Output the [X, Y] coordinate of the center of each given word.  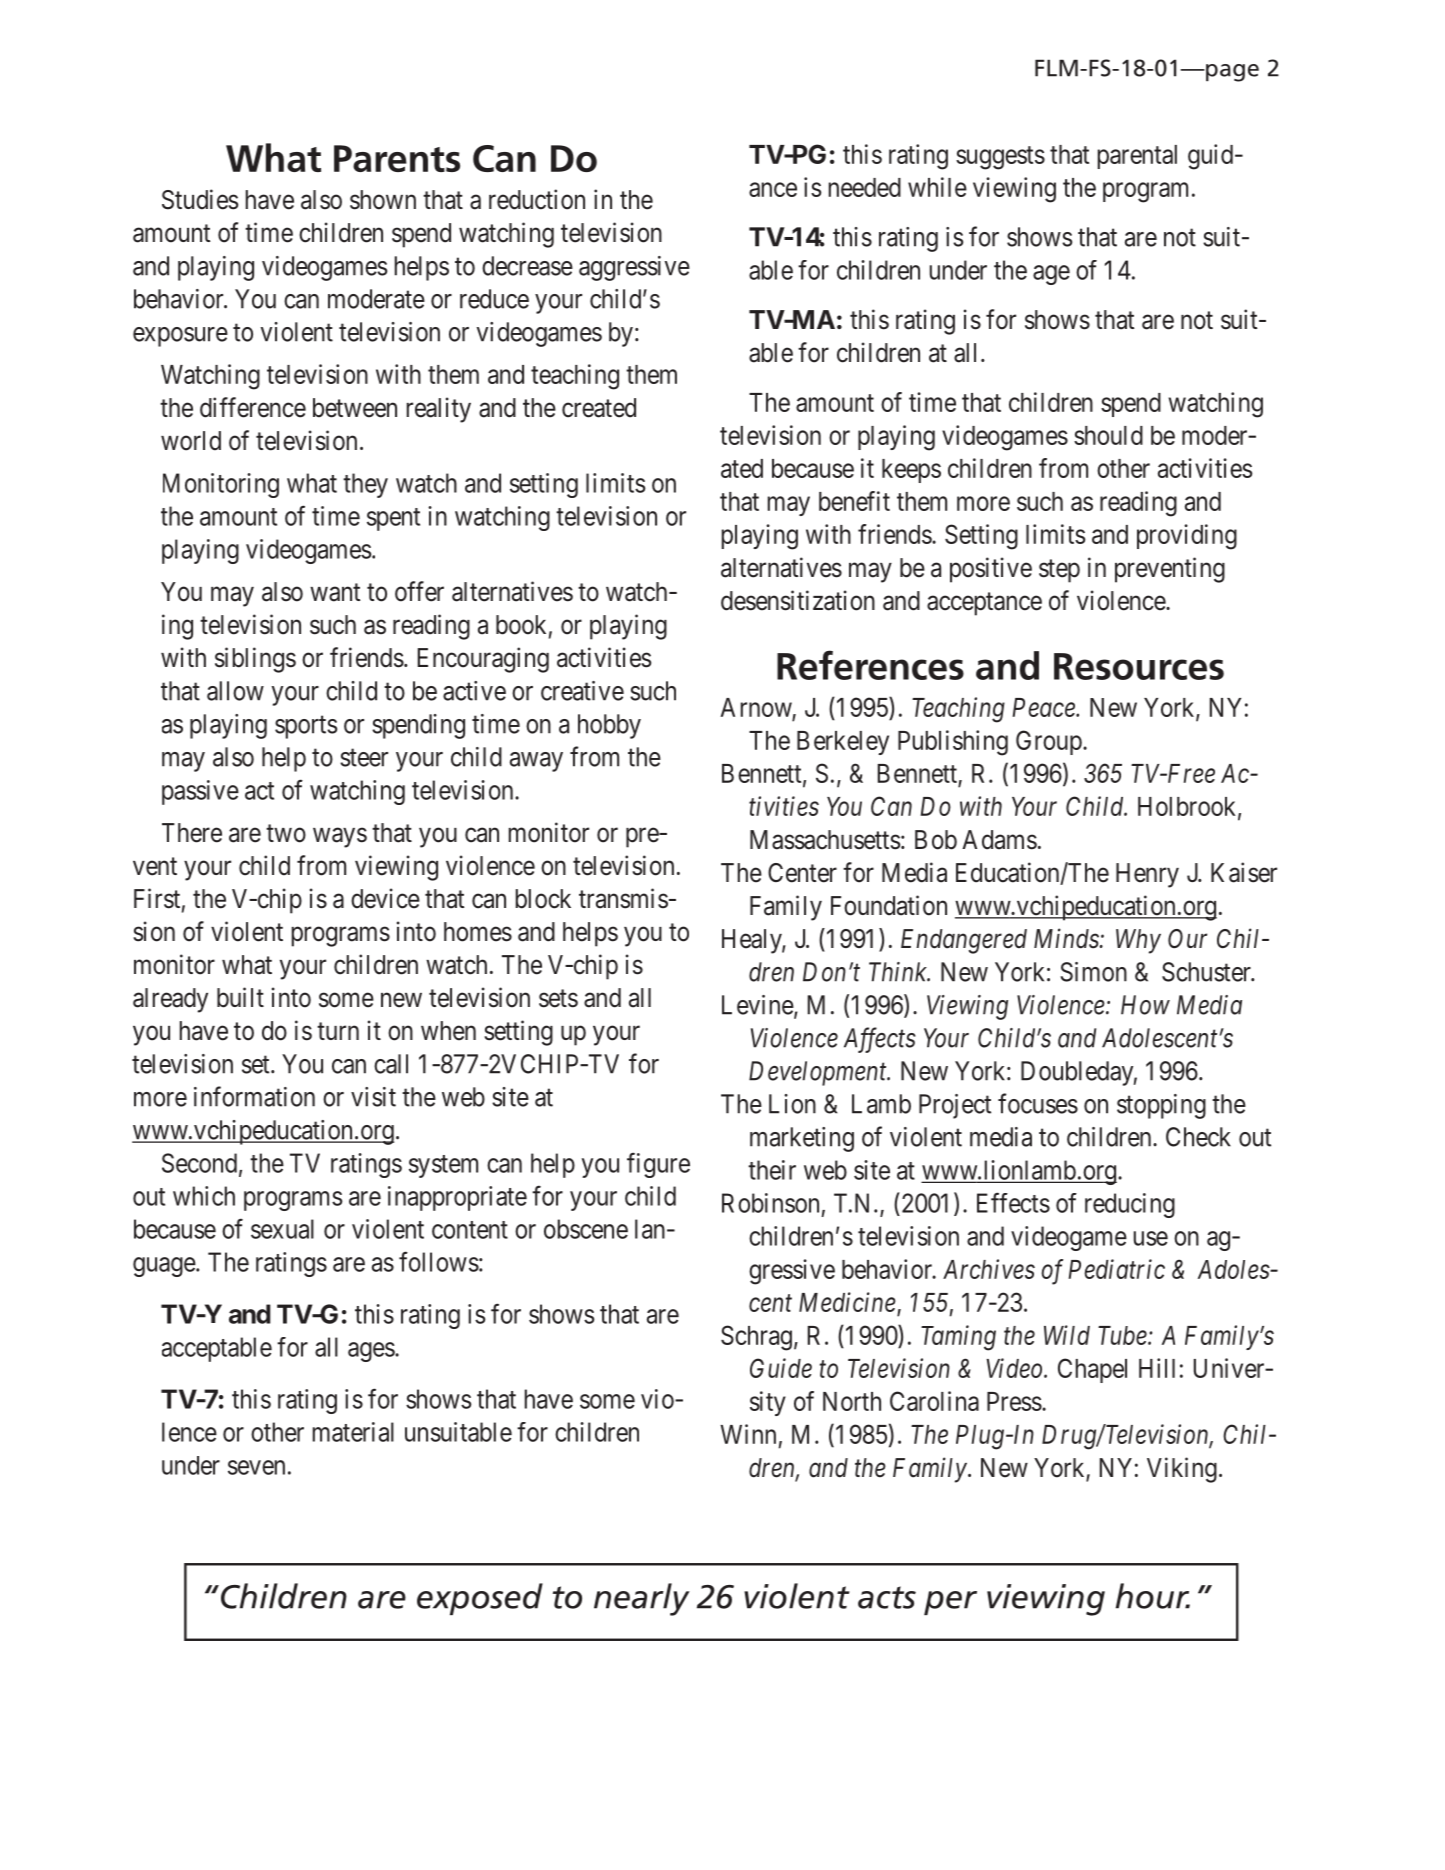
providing [1187, 537]
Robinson [770, 1203]
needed [865, 187]
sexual [282, 1229]
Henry [1147, 875]
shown [383, 200]
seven [256, 1467]
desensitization [798, 600]
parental [1137, 157]
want [335, 593]
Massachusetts [825, 840]
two [286, 833]
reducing [1130, 1205]
